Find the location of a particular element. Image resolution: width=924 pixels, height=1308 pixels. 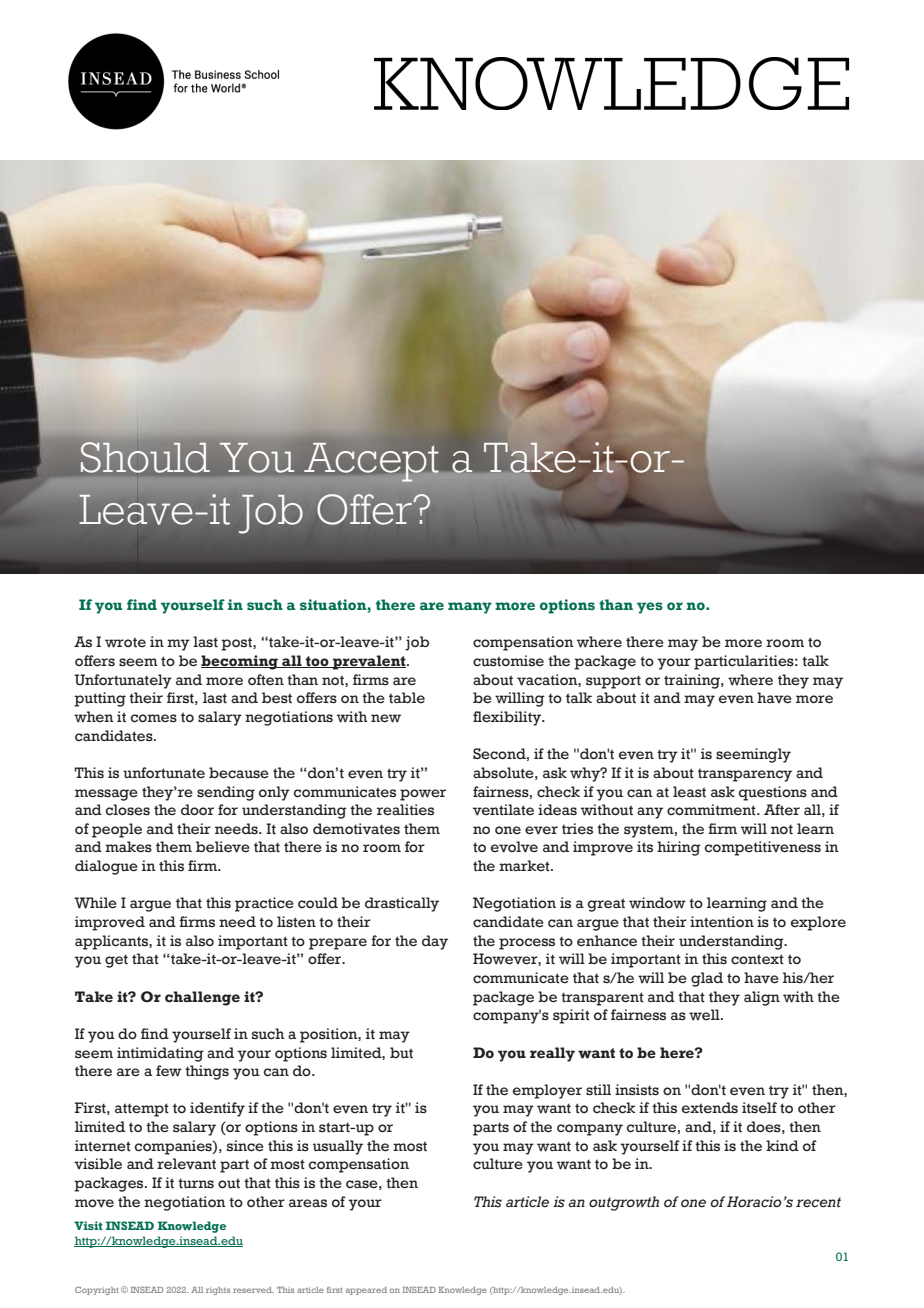

rights is located at coordinates (218, 1291).
